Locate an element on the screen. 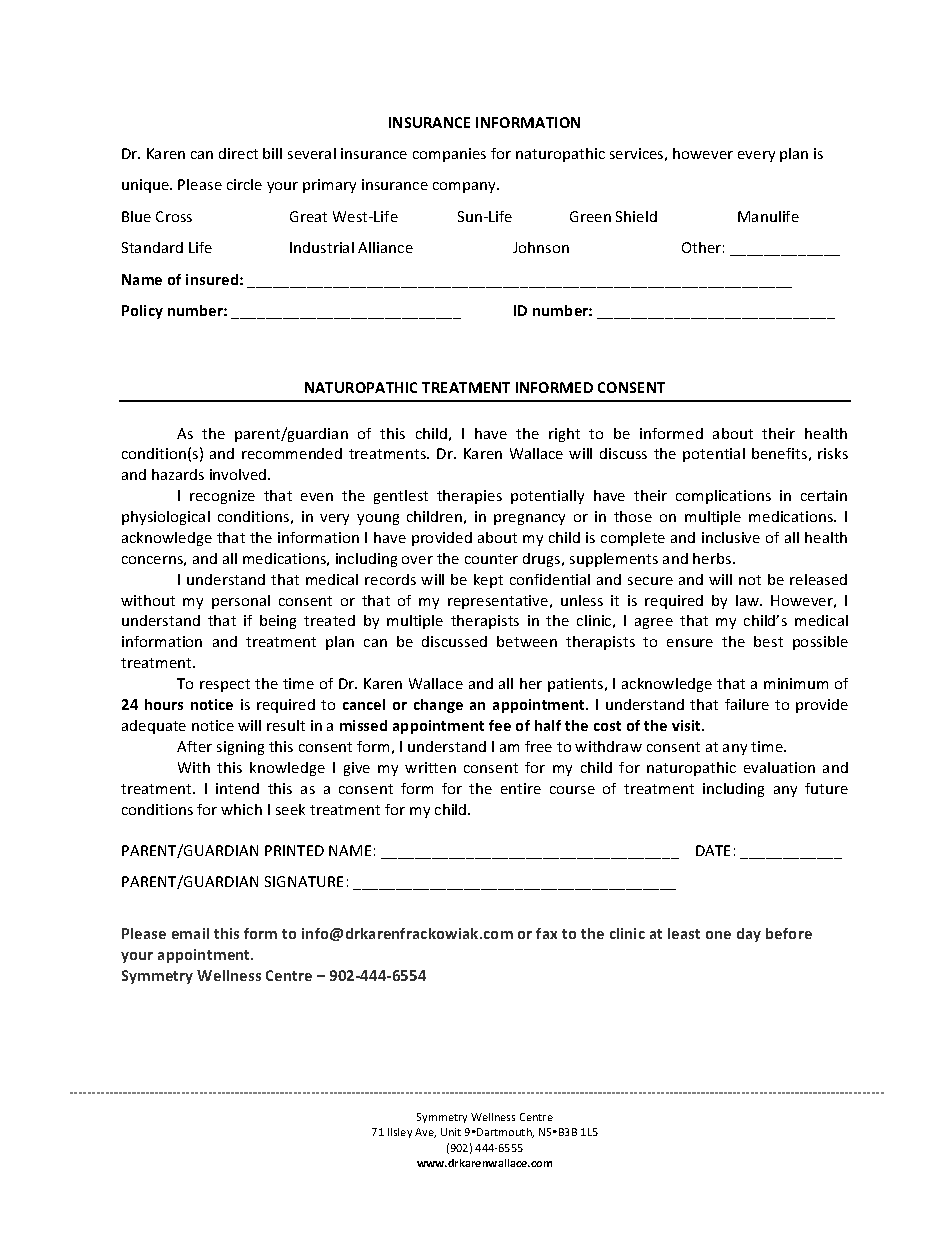  Shield is located at coordinates (636, 216).
